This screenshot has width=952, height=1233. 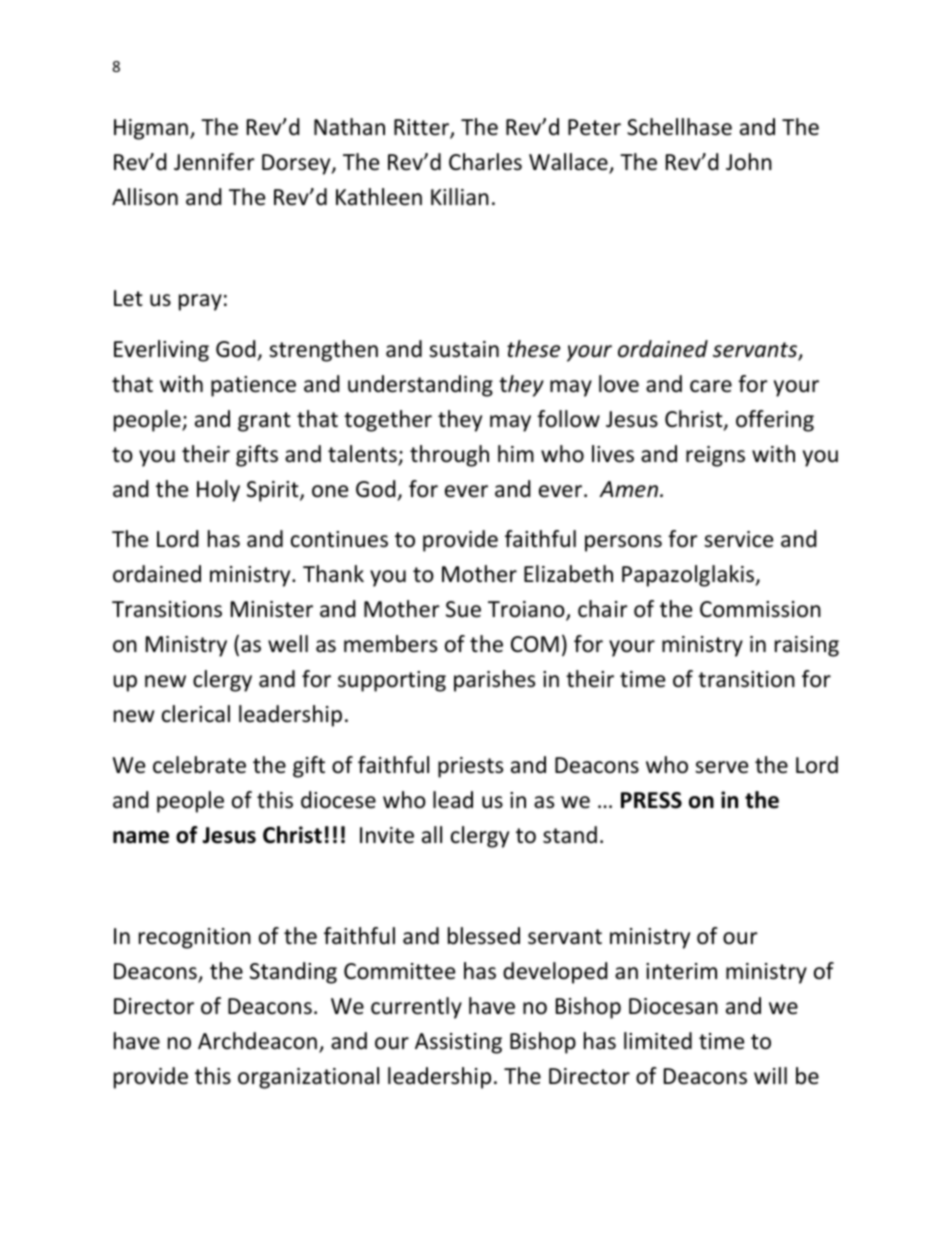 What do you see at coordinates (218, 491) in the screenshot?
I see `Holy` at bounding box center [218, 491].
